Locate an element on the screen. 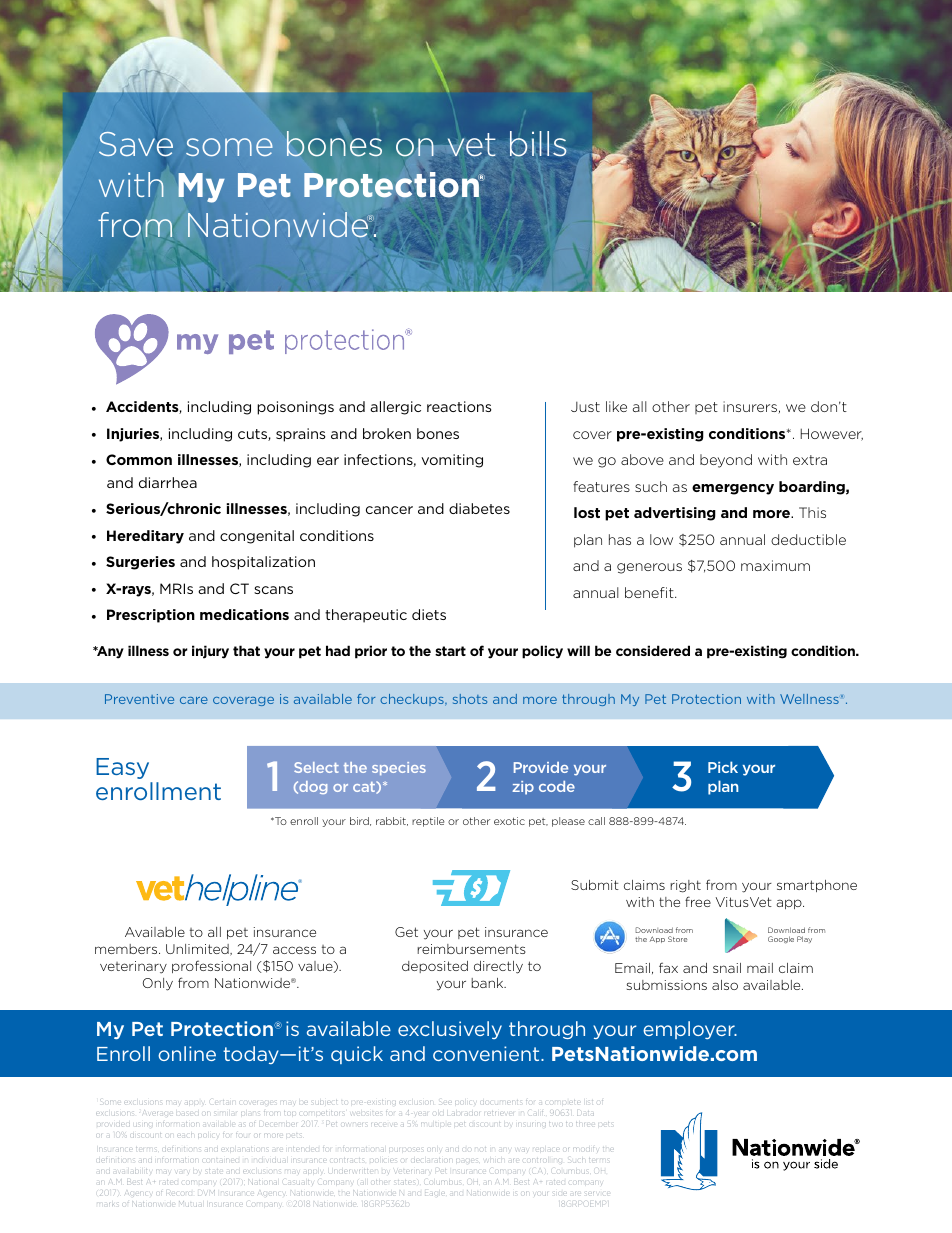 This screenshot has width=952, height=1233. hospitalization is located at coordinates (263, 563).
